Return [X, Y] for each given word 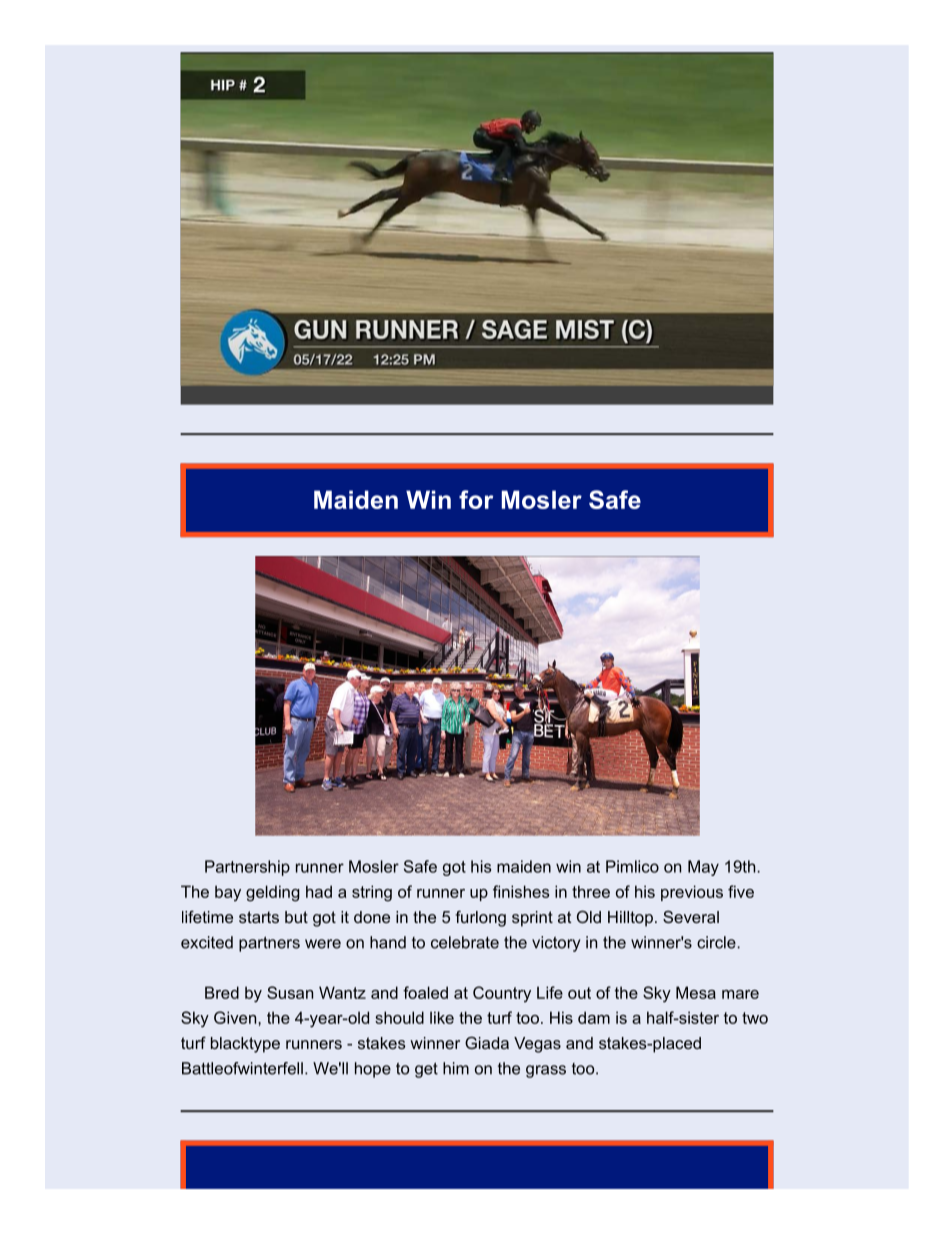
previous [692, 893]
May [703, 868]
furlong [480, 918]
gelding [273, 893]
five [741, 891]
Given [236, 1017]
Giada [487, 1042]
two [755, 1018]
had [319, 891]
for [476, 499]
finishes [521, 891]
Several [691, 916]
